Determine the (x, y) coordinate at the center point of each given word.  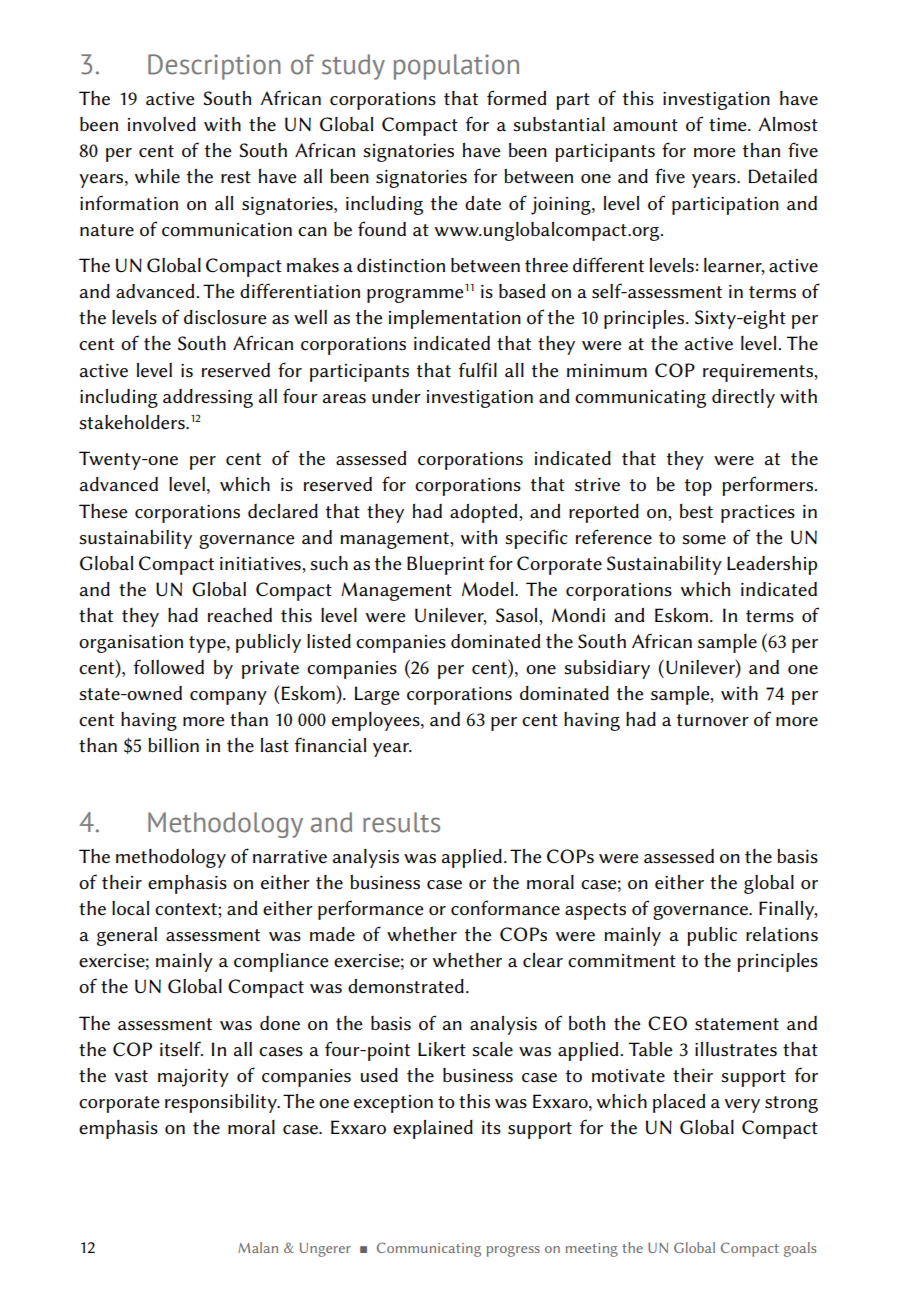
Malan (258, 1247)
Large (377, 695)
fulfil (478, 369)
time (729, 125)
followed (169, 667)
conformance (505, 908)
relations (782, 934)
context (187, 909)
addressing (208, 398)
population (456, 67)
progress (513, 1251)
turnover (713, 720)
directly (743, 398)
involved (162, 124)
